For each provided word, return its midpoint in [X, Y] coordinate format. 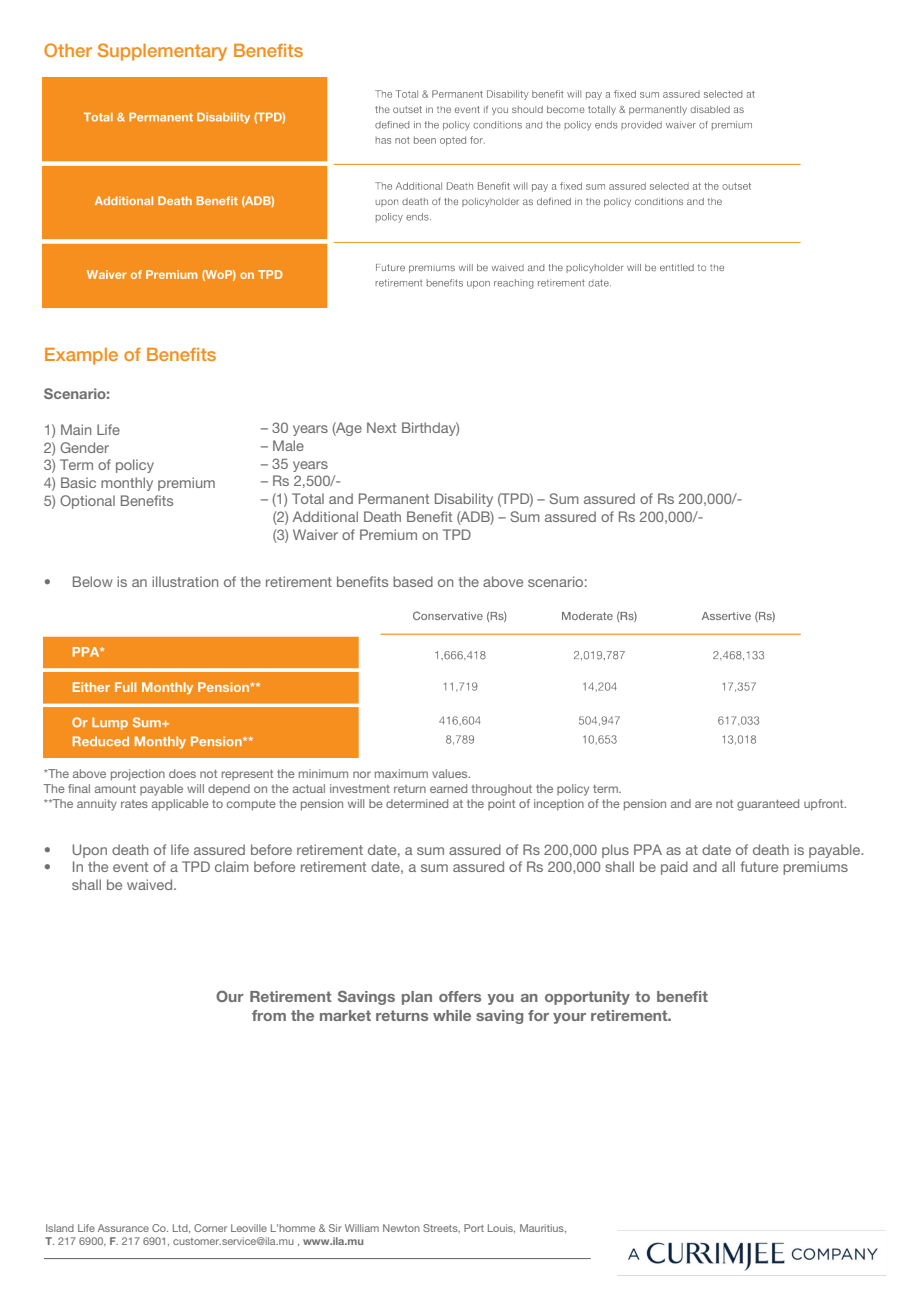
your [569, 1018]
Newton [401, 1228]
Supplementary [162, 52]
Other [68, 50]
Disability [464, 500]
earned [448, 788]
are [703, 804]
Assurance [123, 1228]
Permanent [394, 498]
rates [134, 804]
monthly [127, 484]
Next [381, 427]
